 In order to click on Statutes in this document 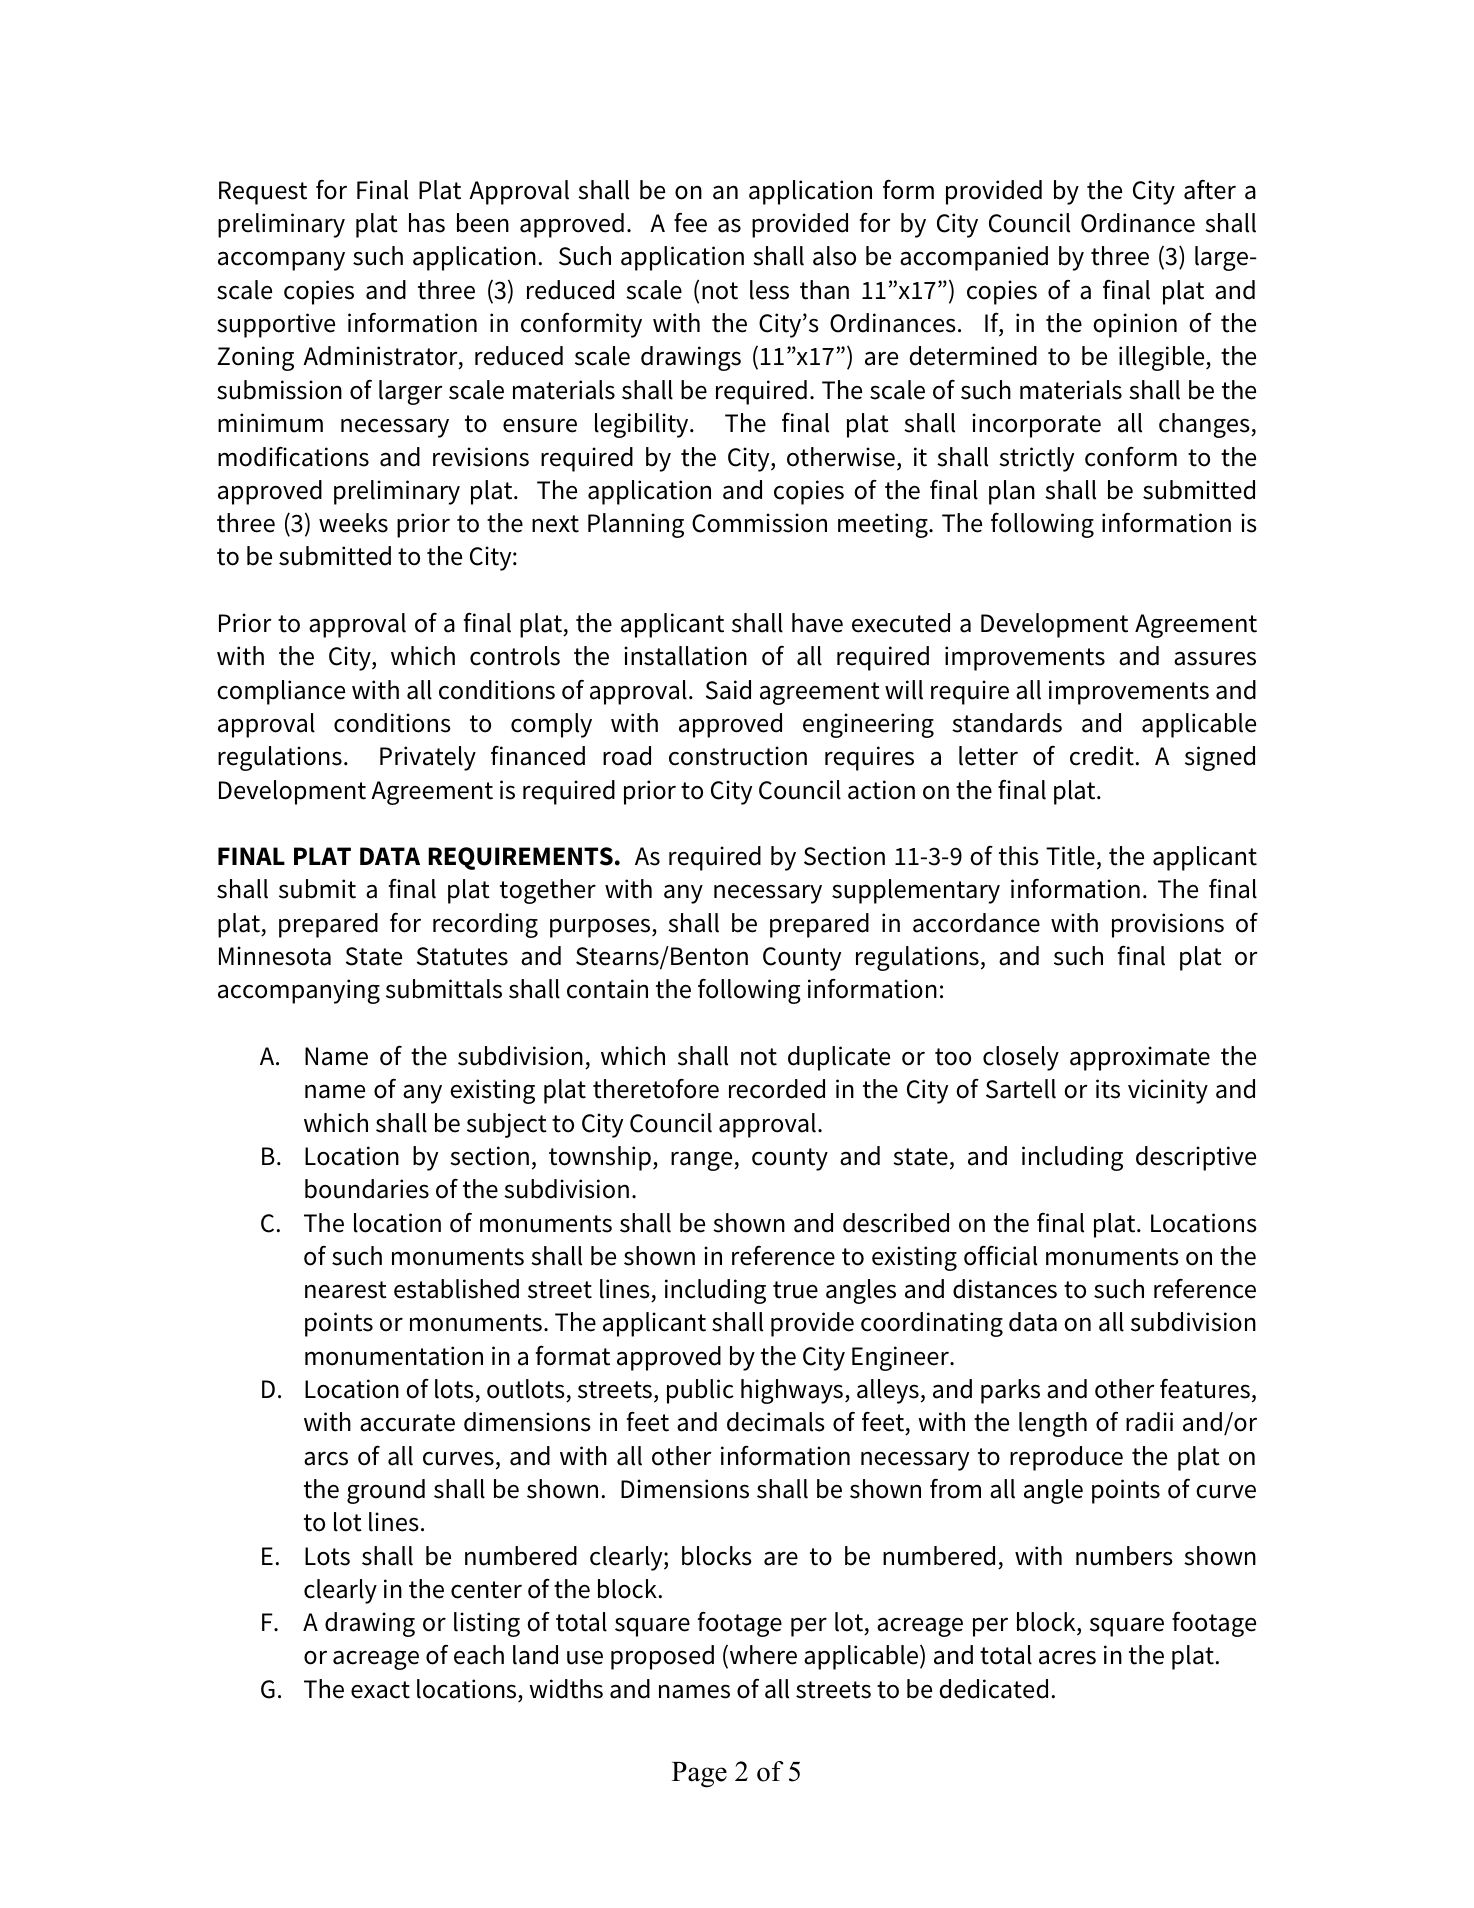, I will do `click(462, 956)`.
